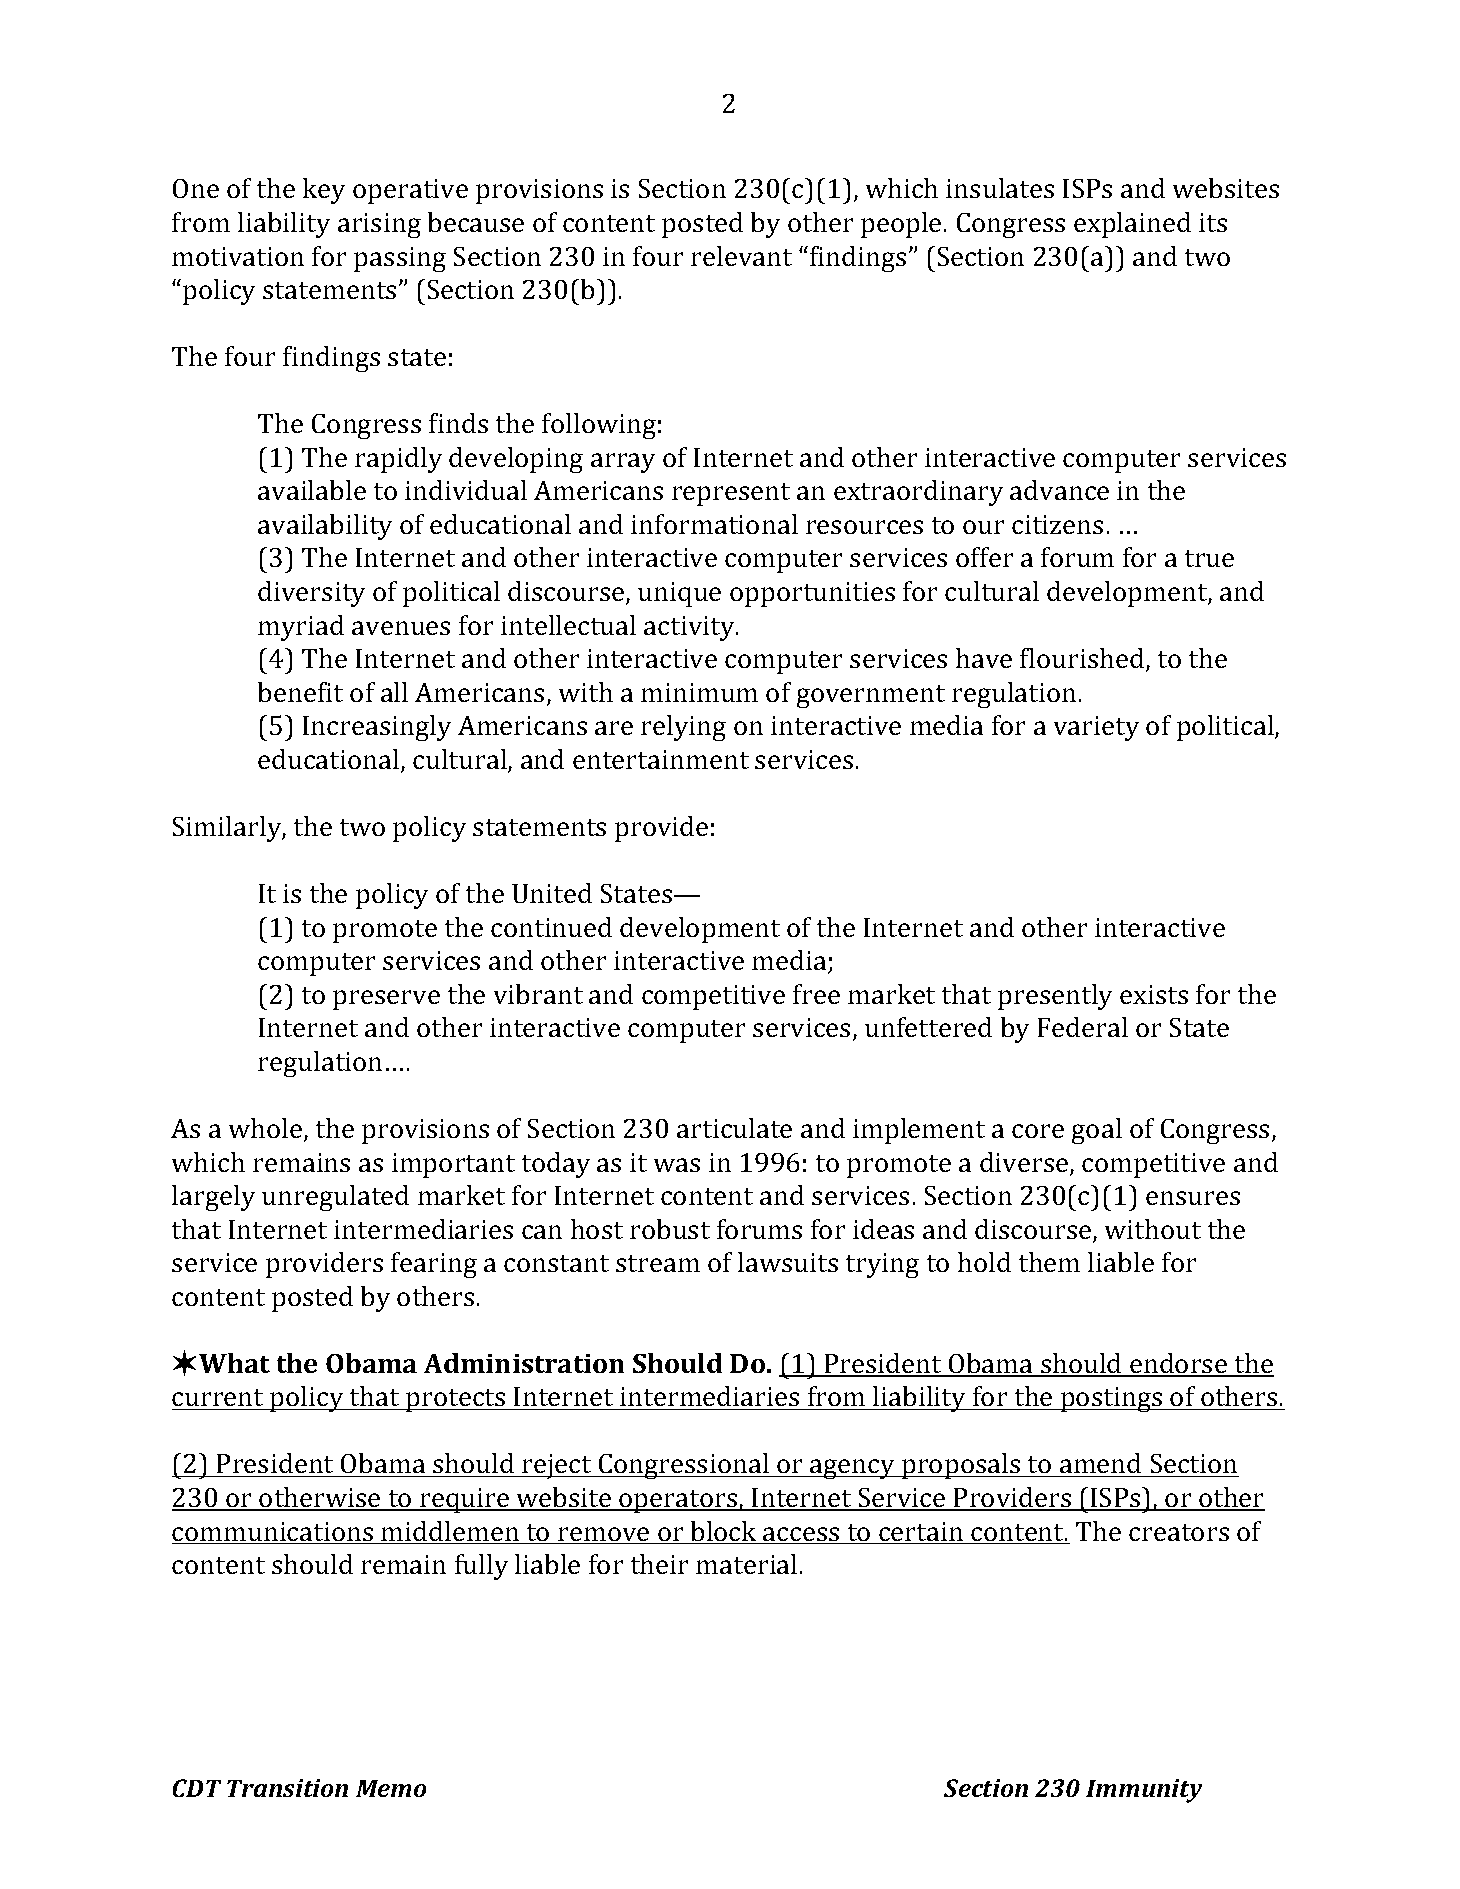  What do you see at coordinates (741, 256) in the document?
I see `relevant` at bounding box center [741, 256].
